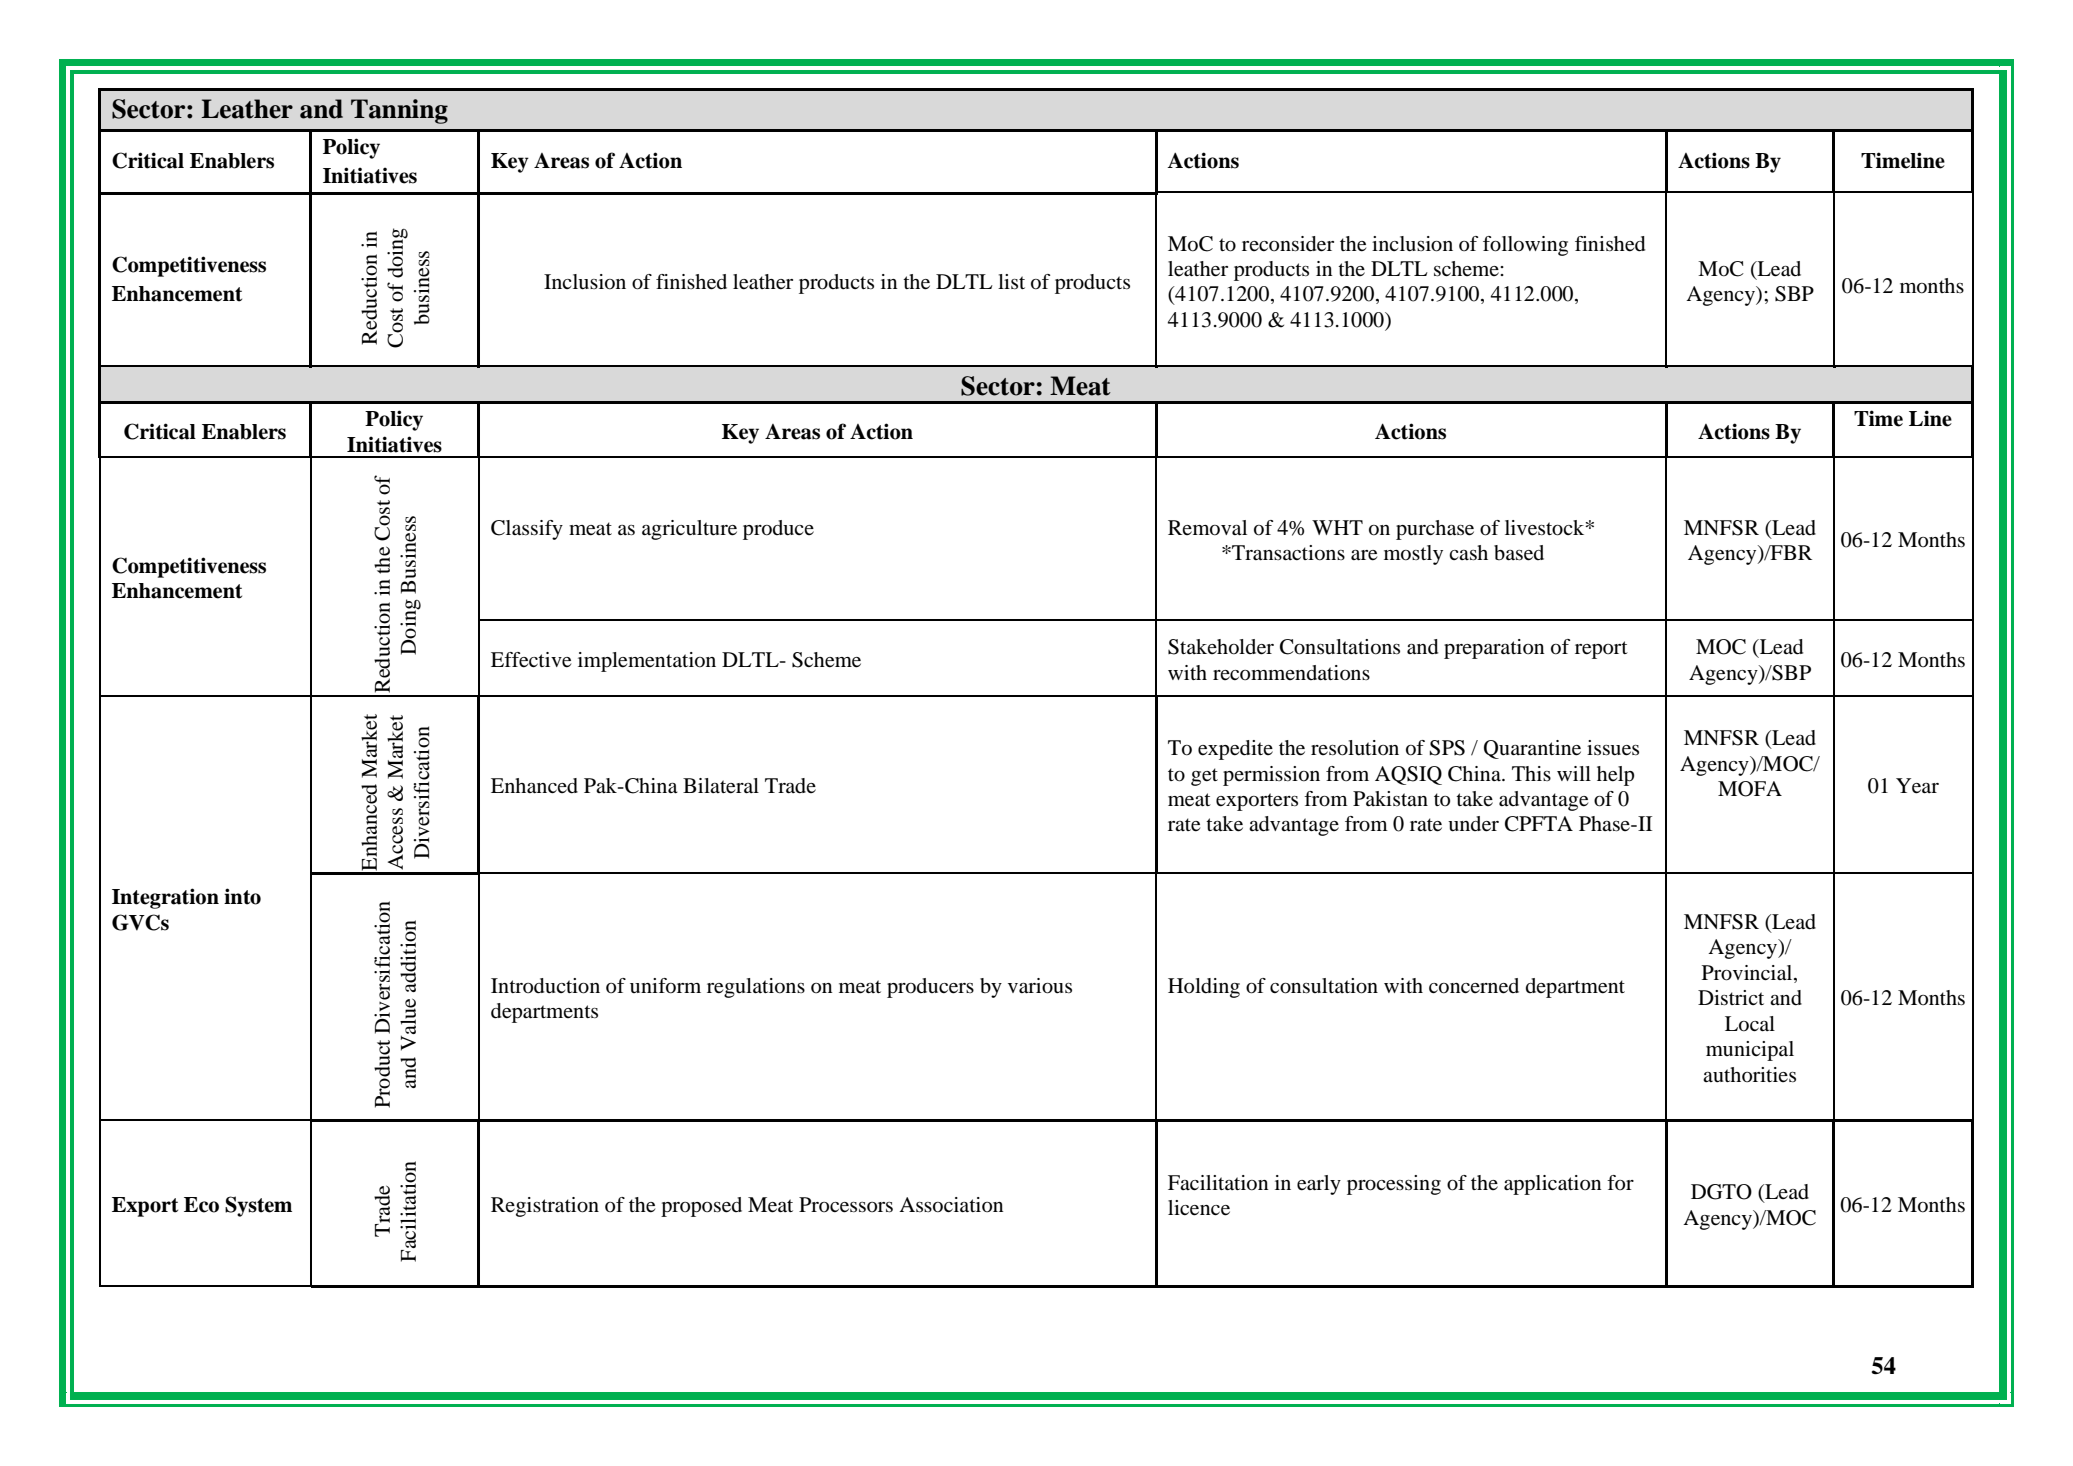 Image resolution: width=2073 pixels, height=1466 pixels. I want to click on into, so click(242, 896).
